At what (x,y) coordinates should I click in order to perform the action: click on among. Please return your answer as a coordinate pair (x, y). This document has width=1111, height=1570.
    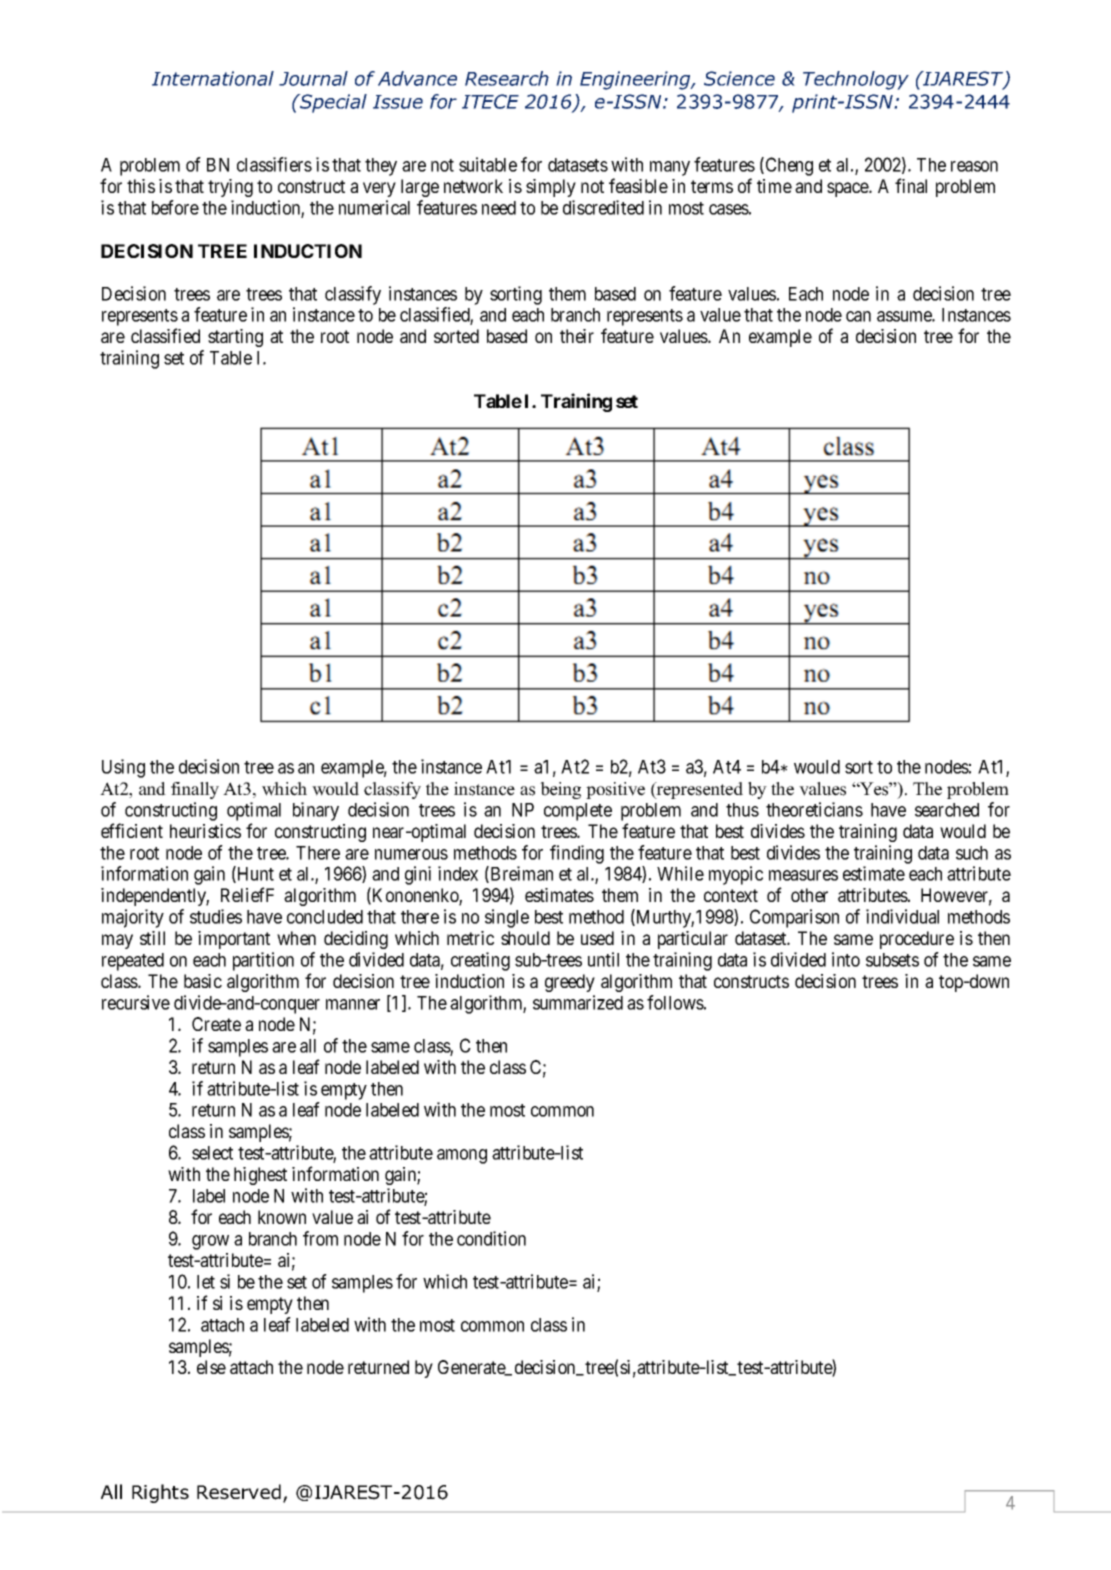
    Looking at the image, I should click on (462, 1156).
